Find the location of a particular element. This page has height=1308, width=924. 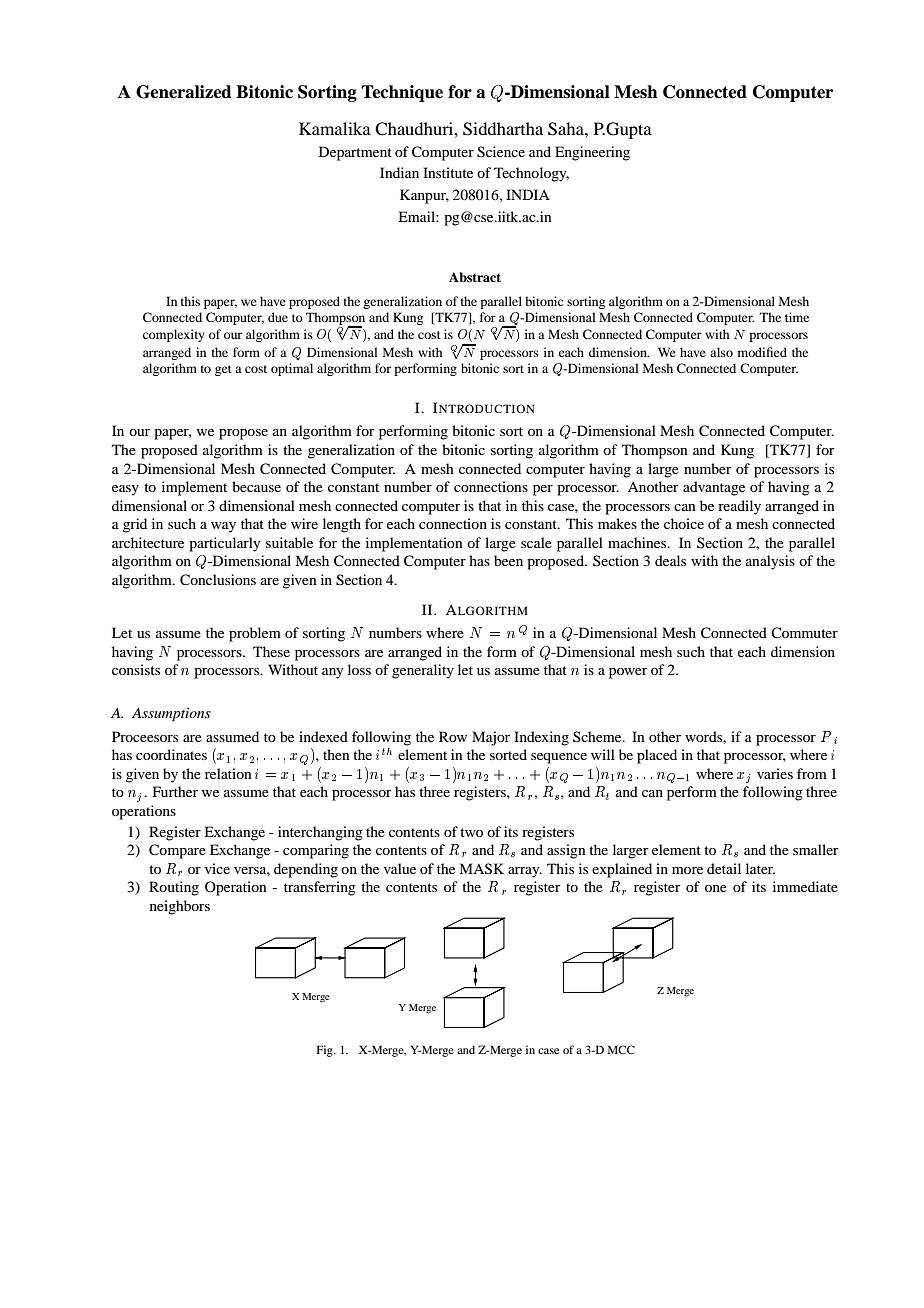

one is located at coordinates (716, 888).
